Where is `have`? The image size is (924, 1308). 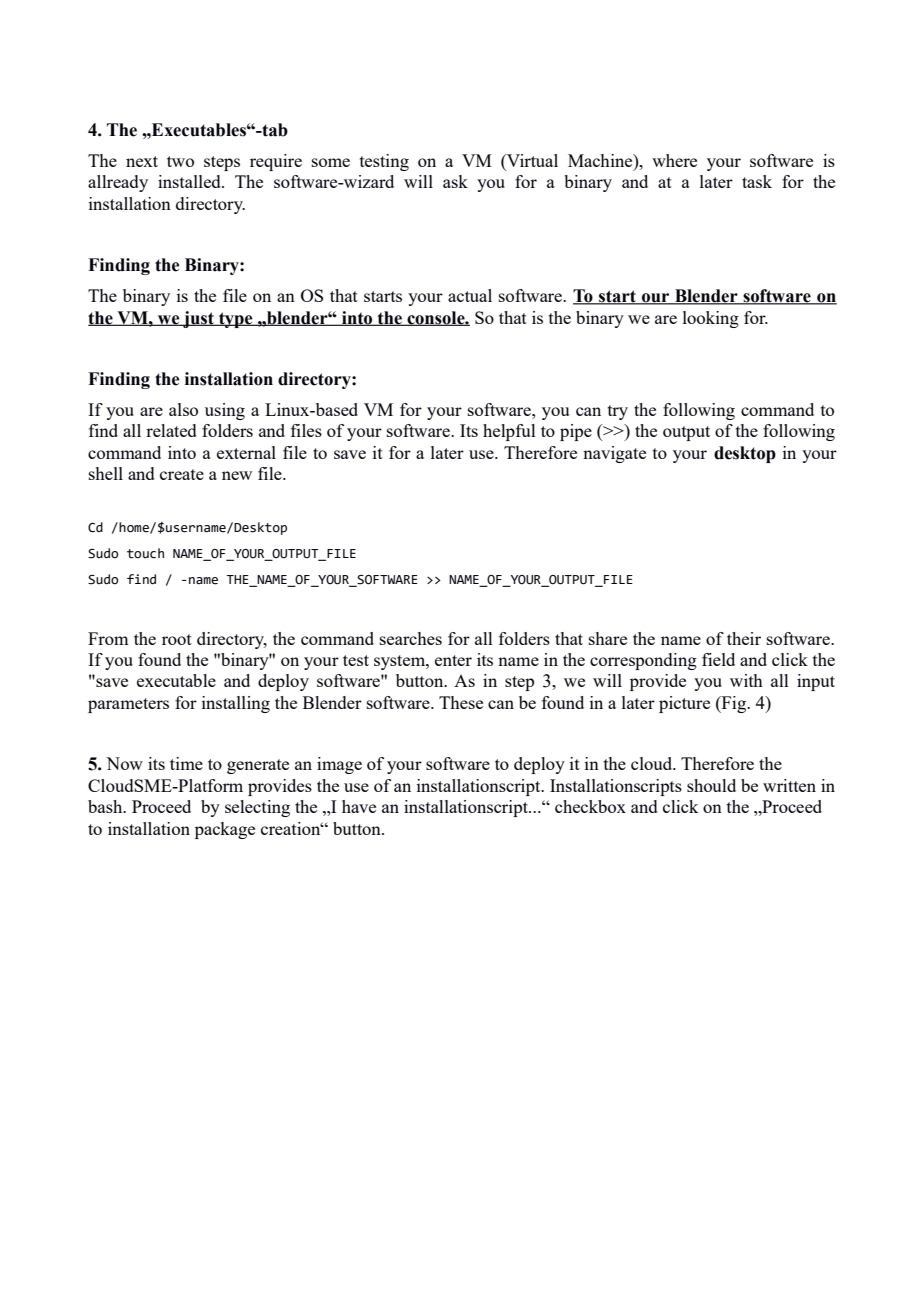
have is located at coordinates (359, 806).
